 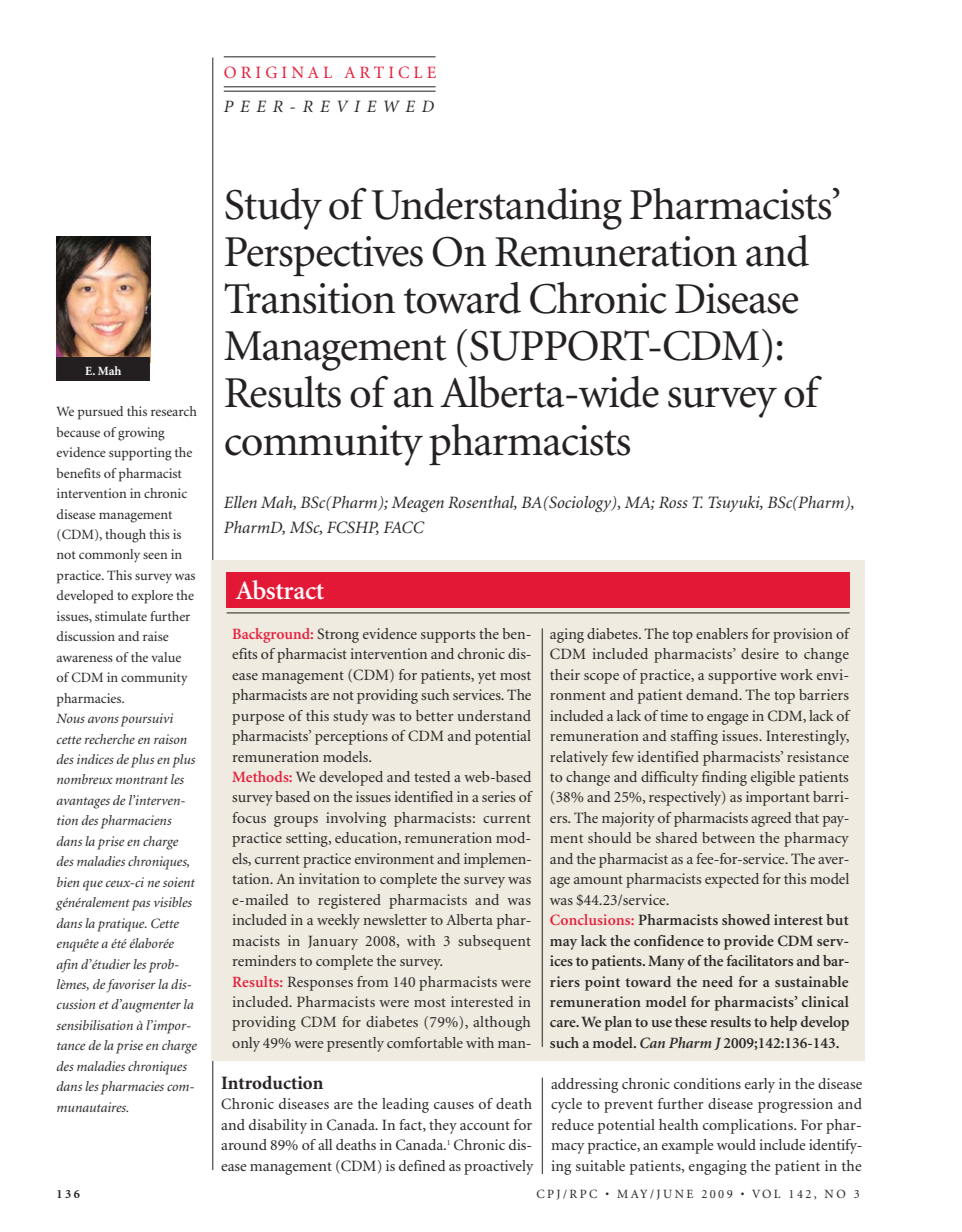 What do you see at coordinates (141, 905) in the screenshot?
I see `pas` at bounding box center [141, 905].
